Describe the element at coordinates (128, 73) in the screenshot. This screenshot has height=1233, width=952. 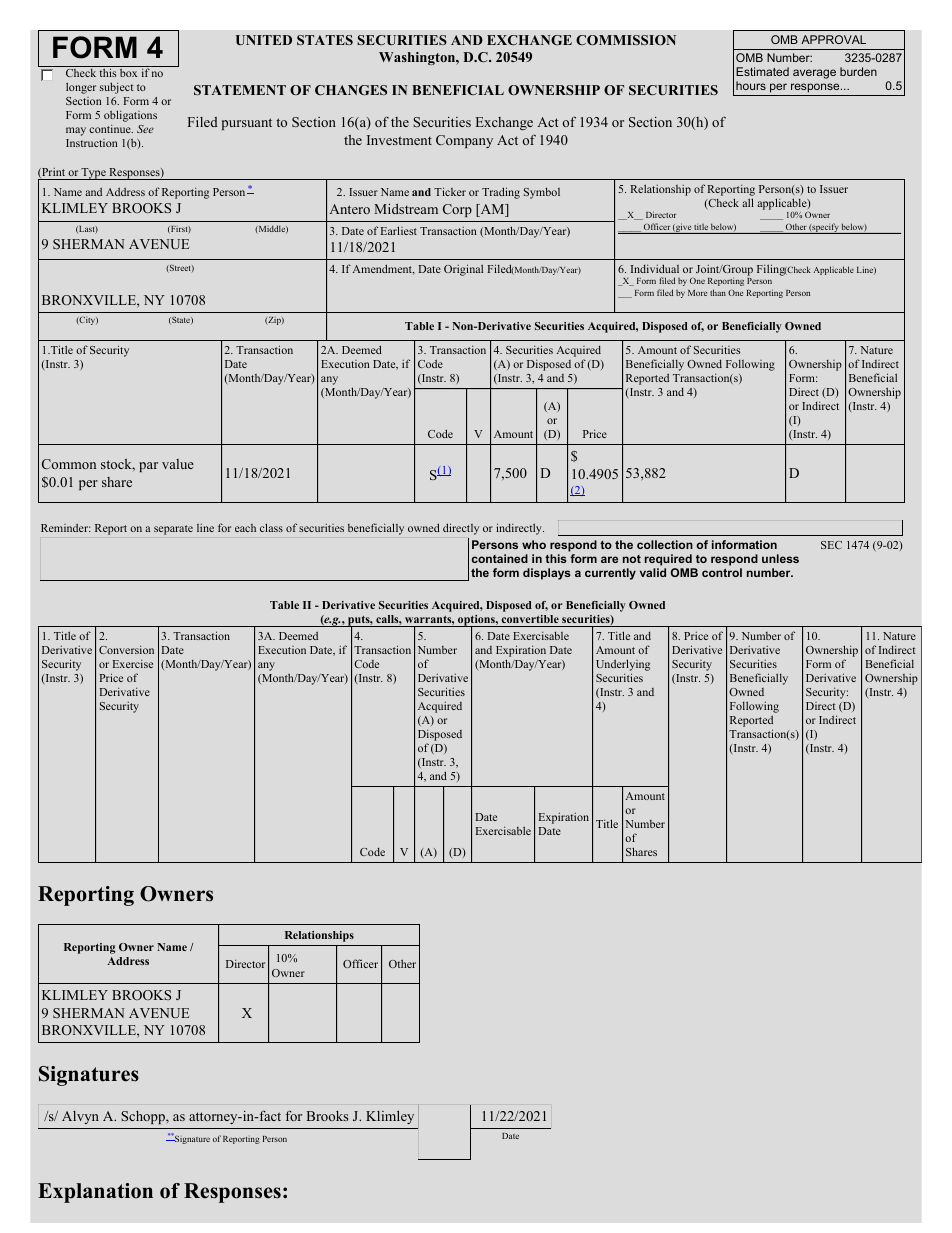
I see `box` at that location.
